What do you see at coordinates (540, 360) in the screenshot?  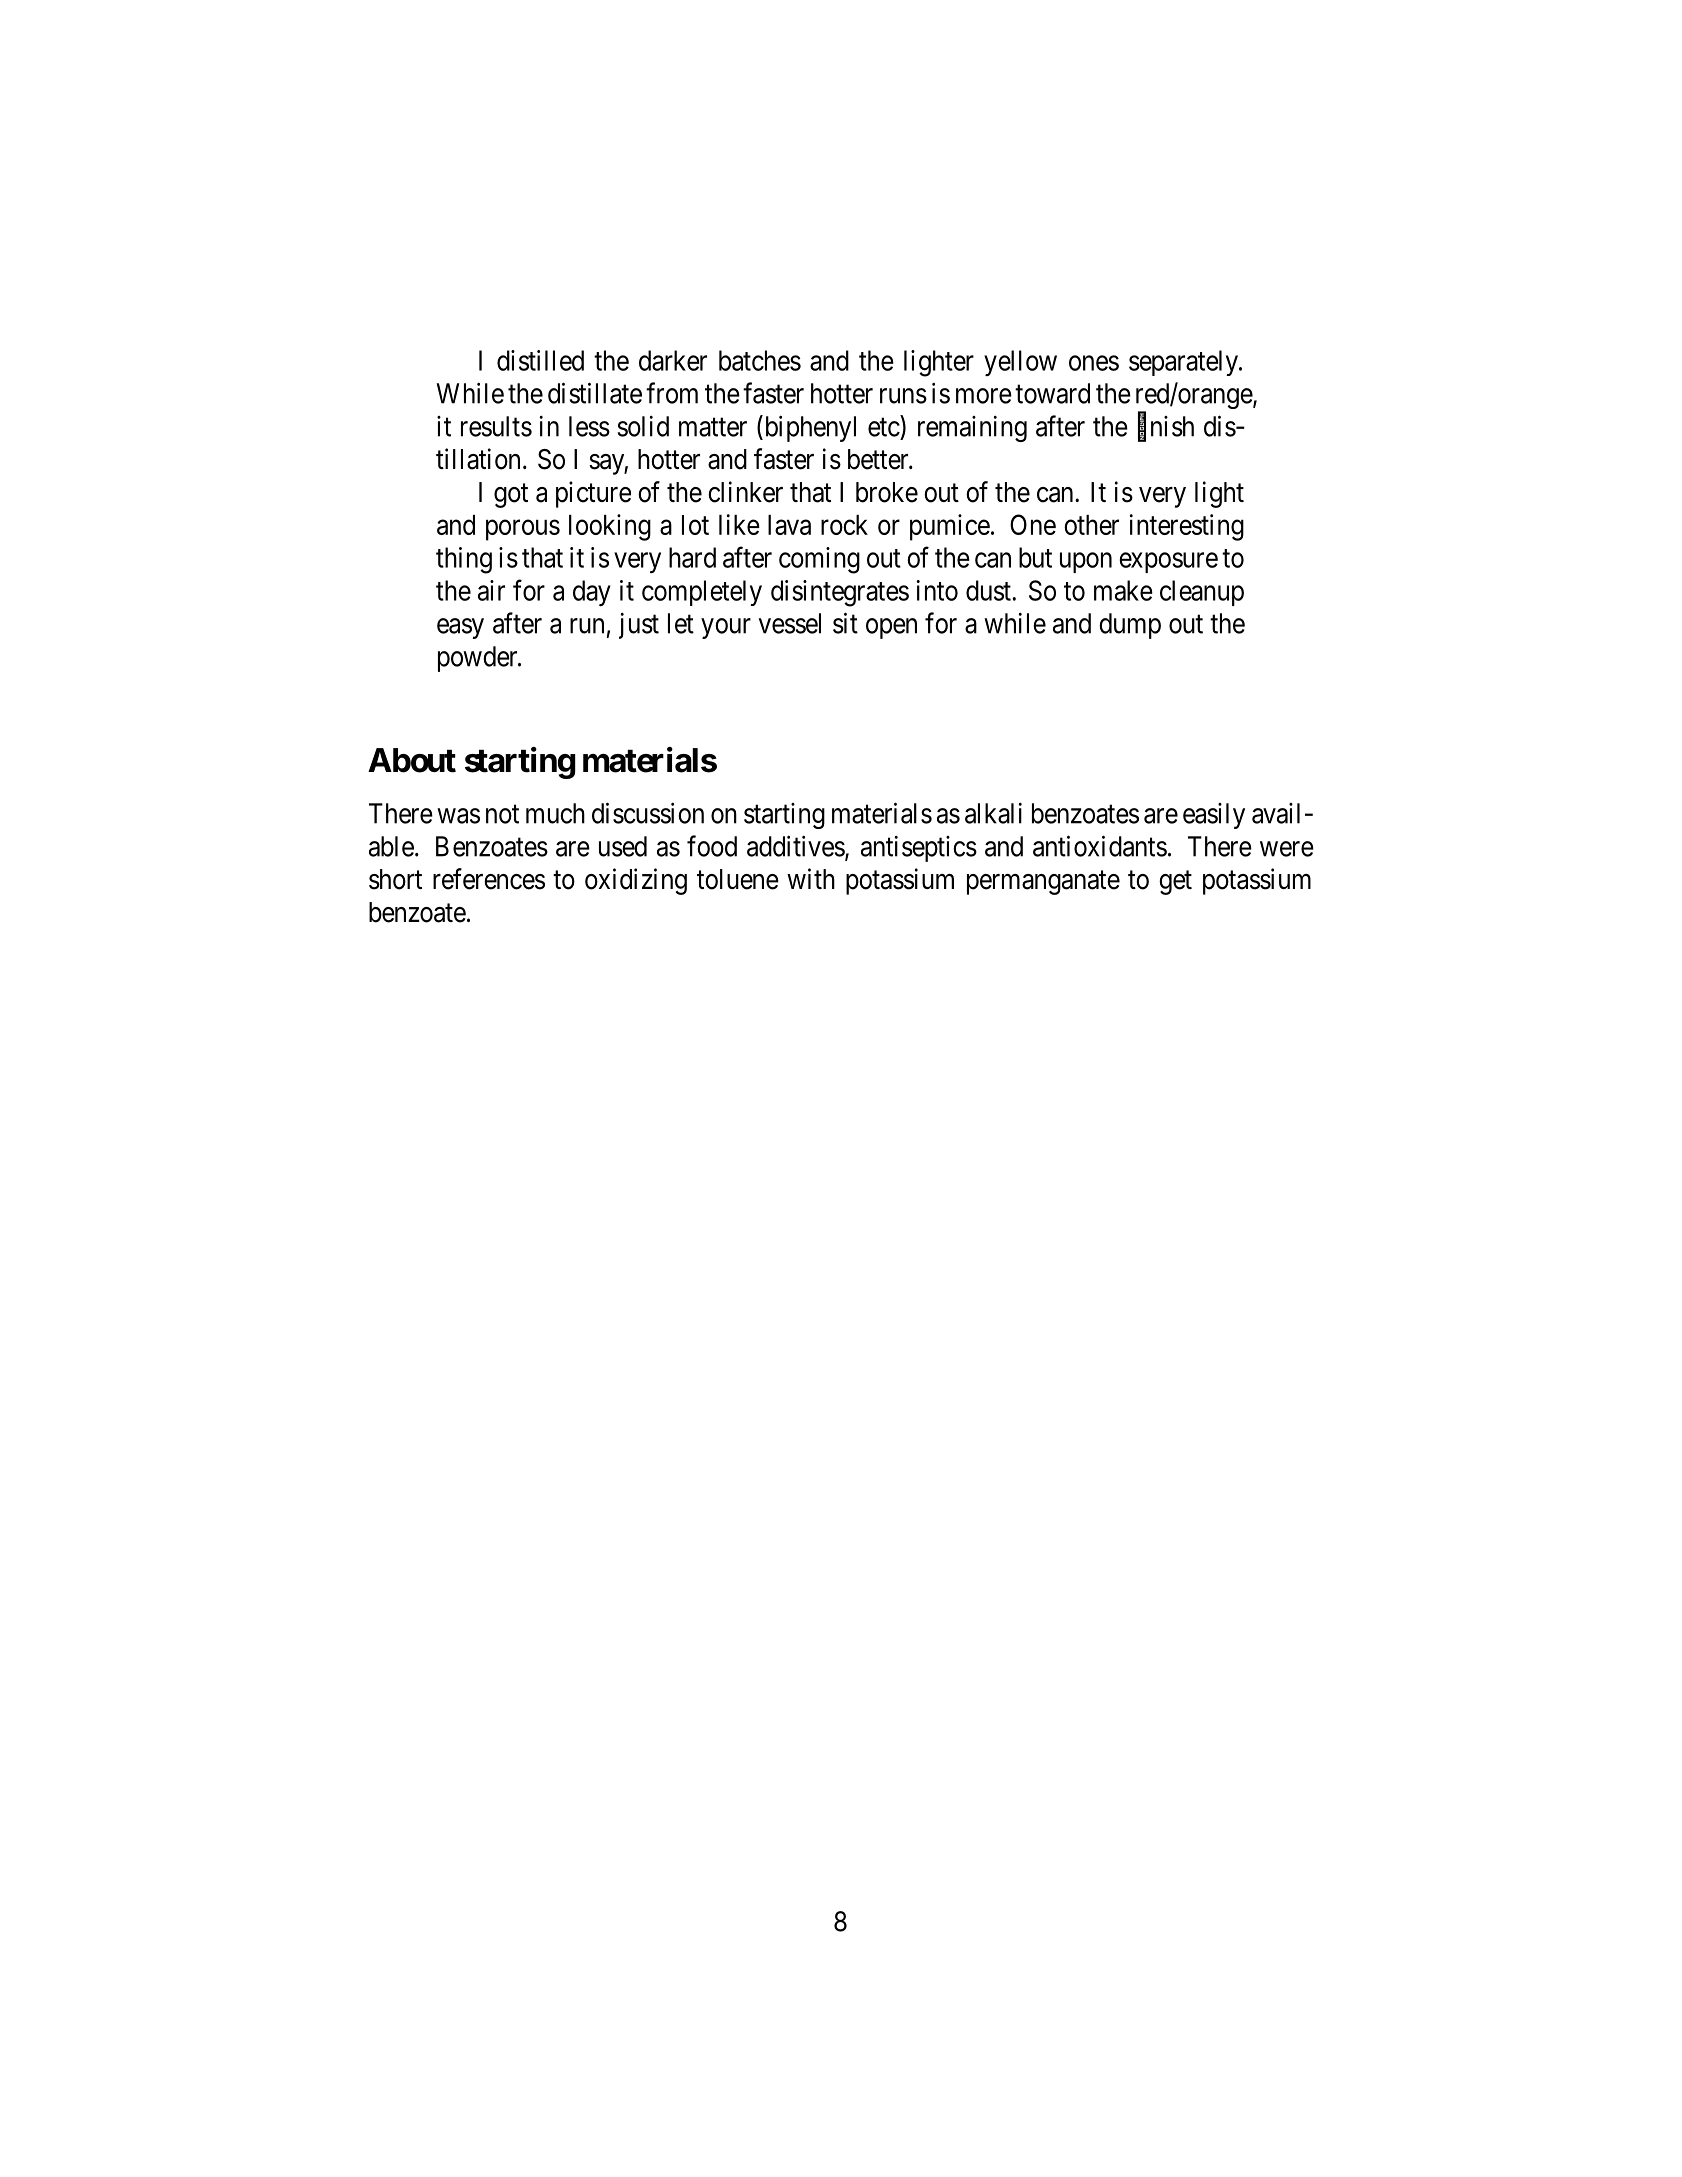 I see `distilled` at bounding box center [540, 360].
